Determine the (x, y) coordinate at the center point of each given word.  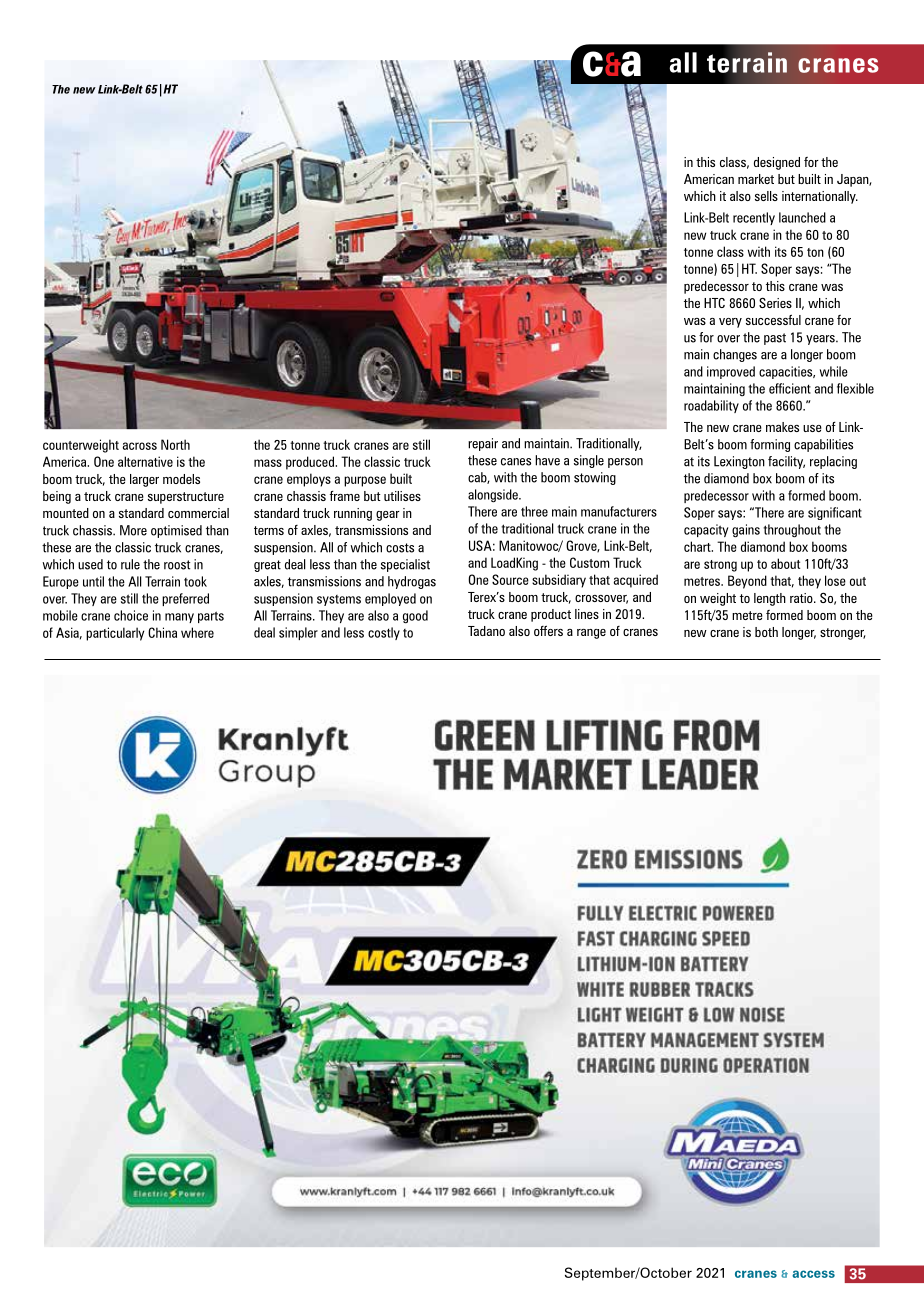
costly (384, 633)
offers (548, 630)
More (133, 530)
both (766, 632)
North (175, 444)
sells (766, 196)
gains (746, 531)
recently (754, 218)
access (813, 1274)
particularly (115, 634)
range (591, 634)
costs (400, 548)
